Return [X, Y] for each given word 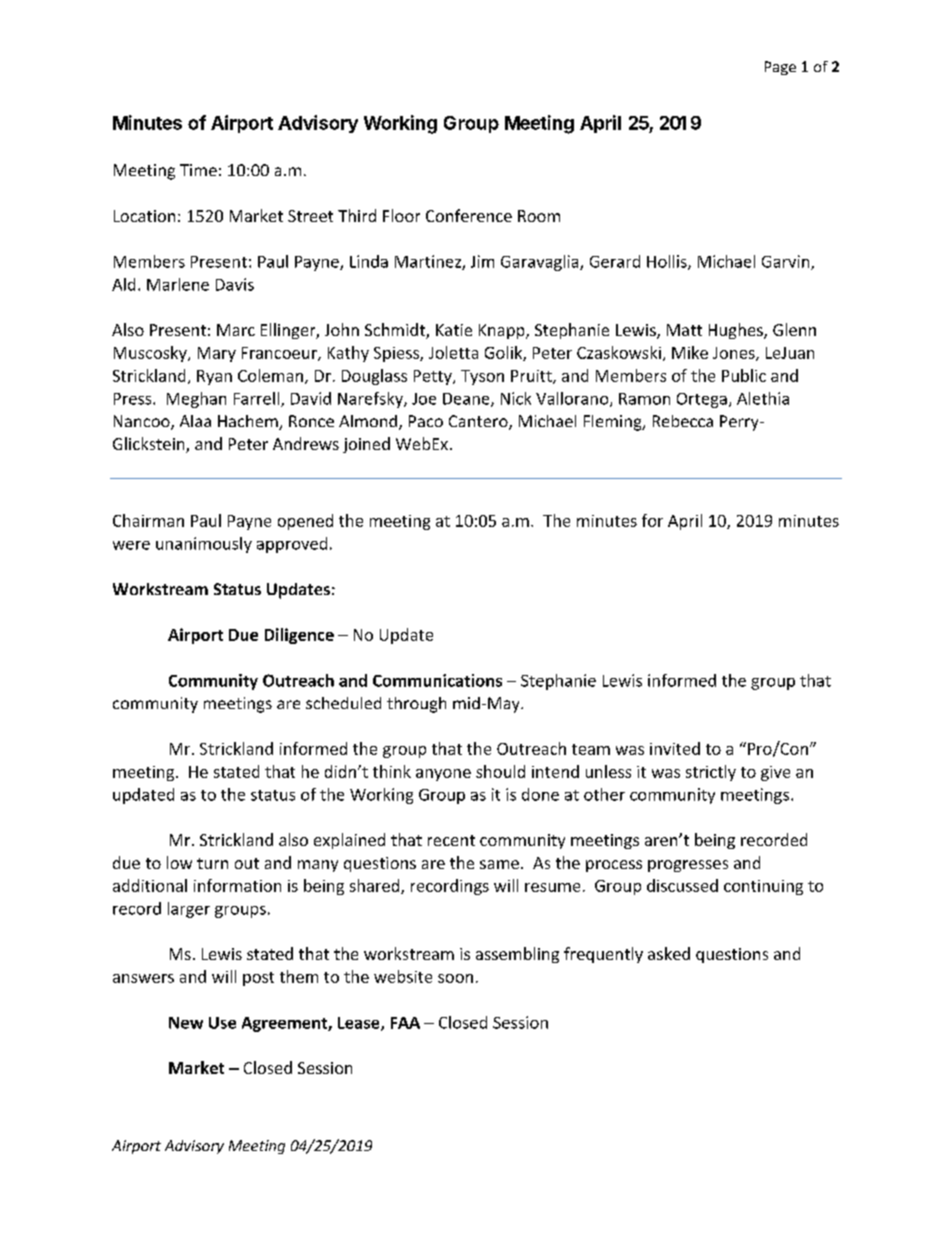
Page [780, 68]
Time [198, 170]
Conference [469, 215]
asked [669, 953]
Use [222, 1023]
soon [455, 978]
